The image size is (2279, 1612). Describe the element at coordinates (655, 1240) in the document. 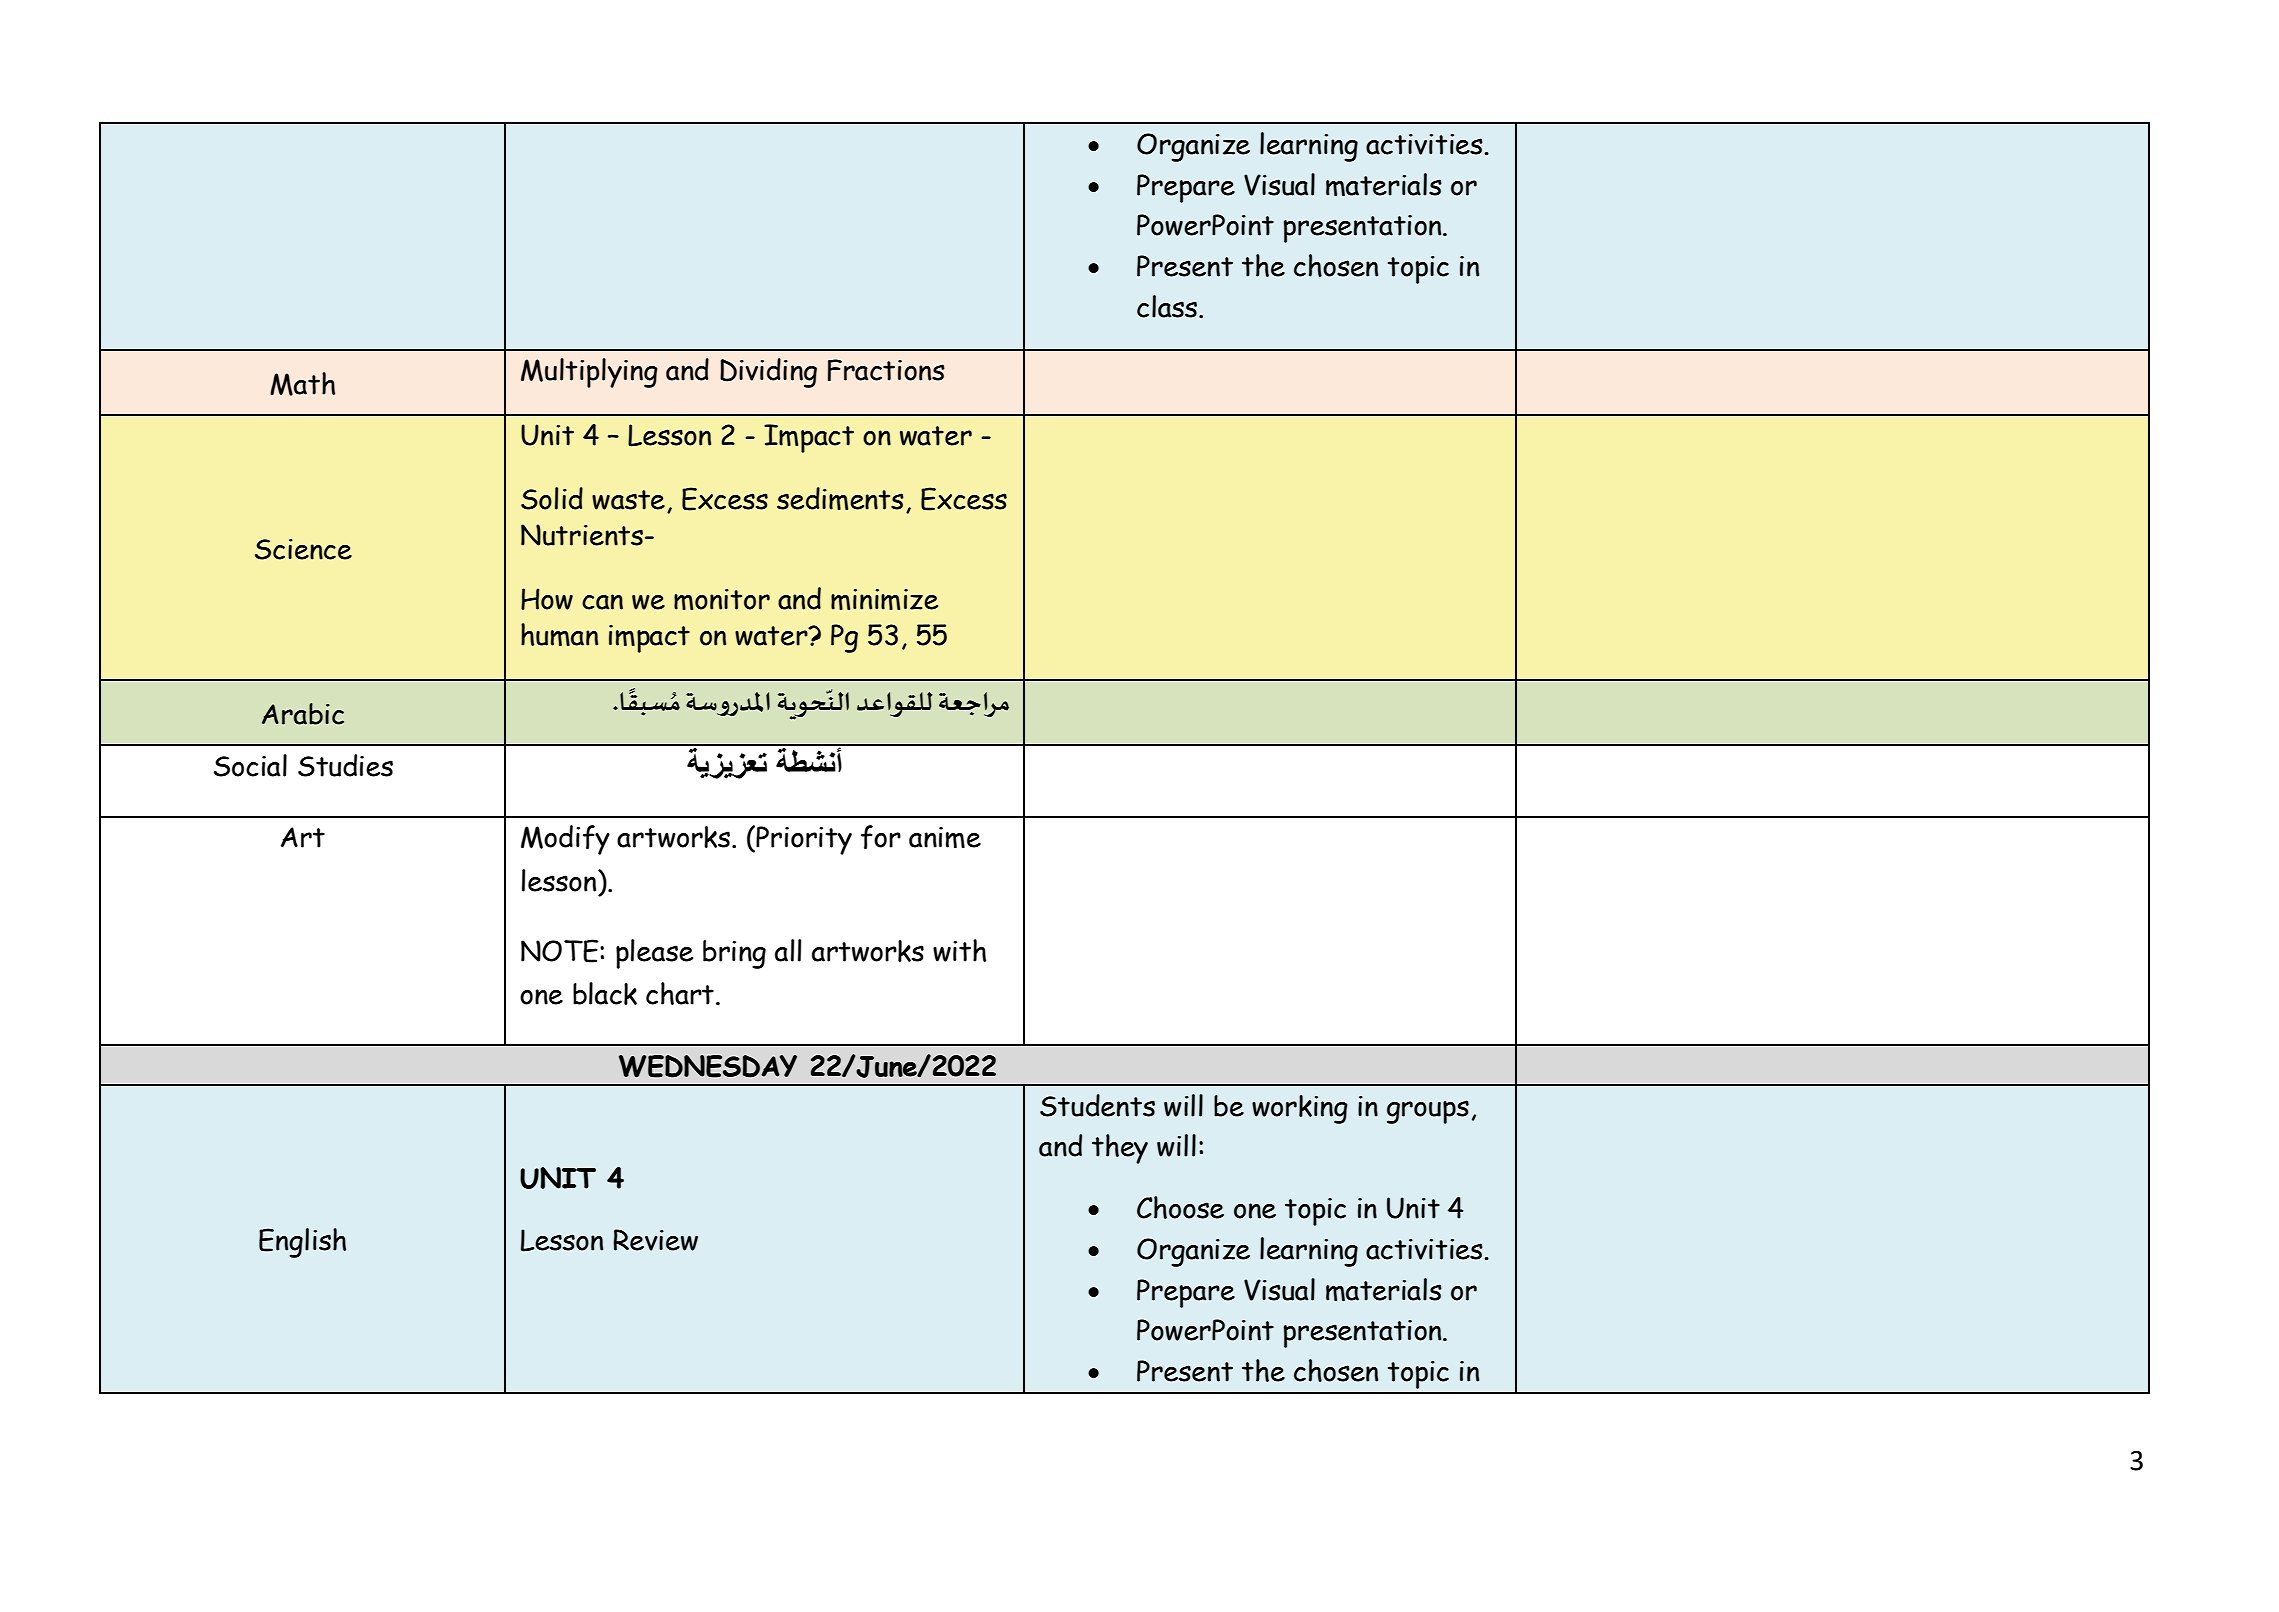

I see `Review` at that location.
